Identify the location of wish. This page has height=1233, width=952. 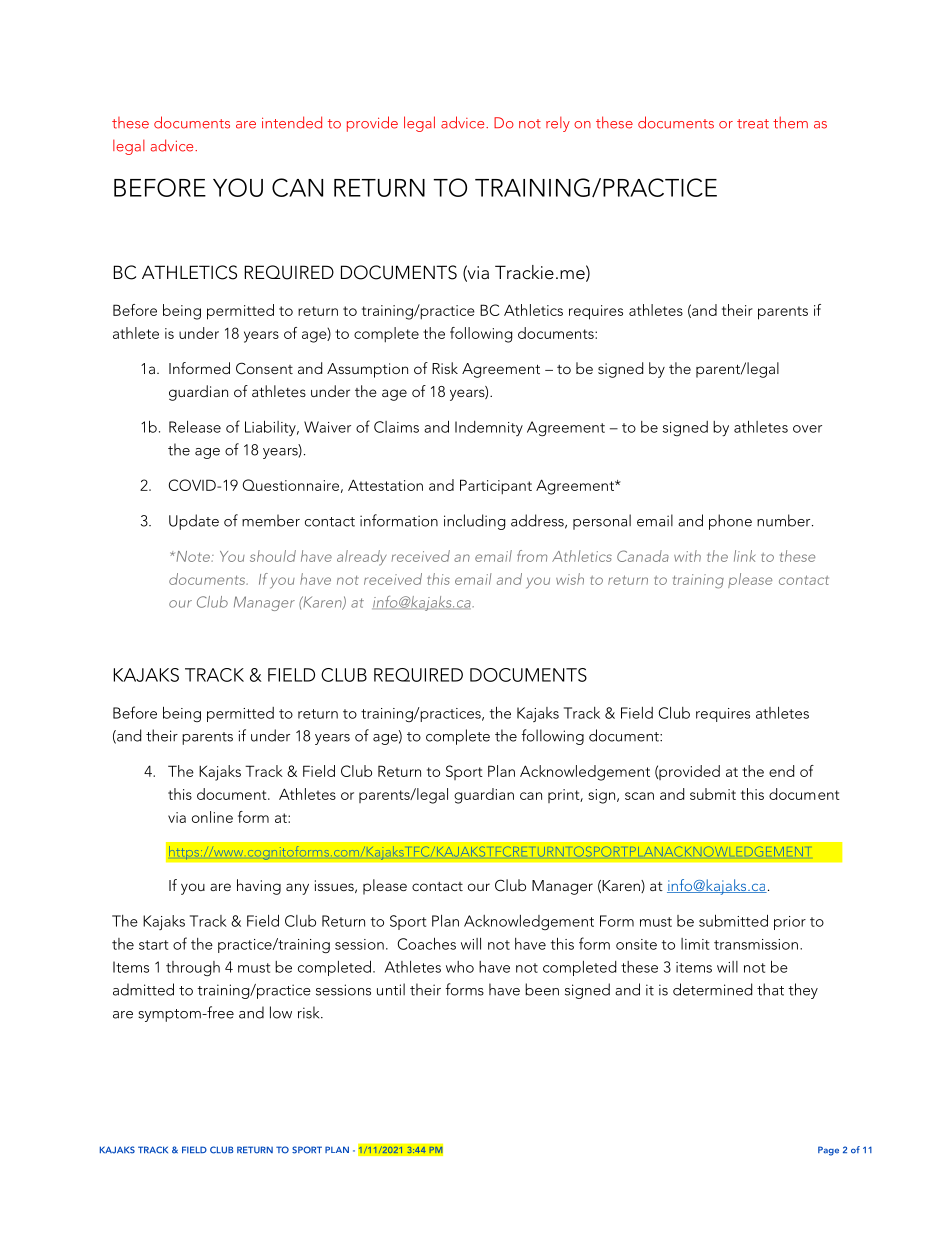
(570, 579).
